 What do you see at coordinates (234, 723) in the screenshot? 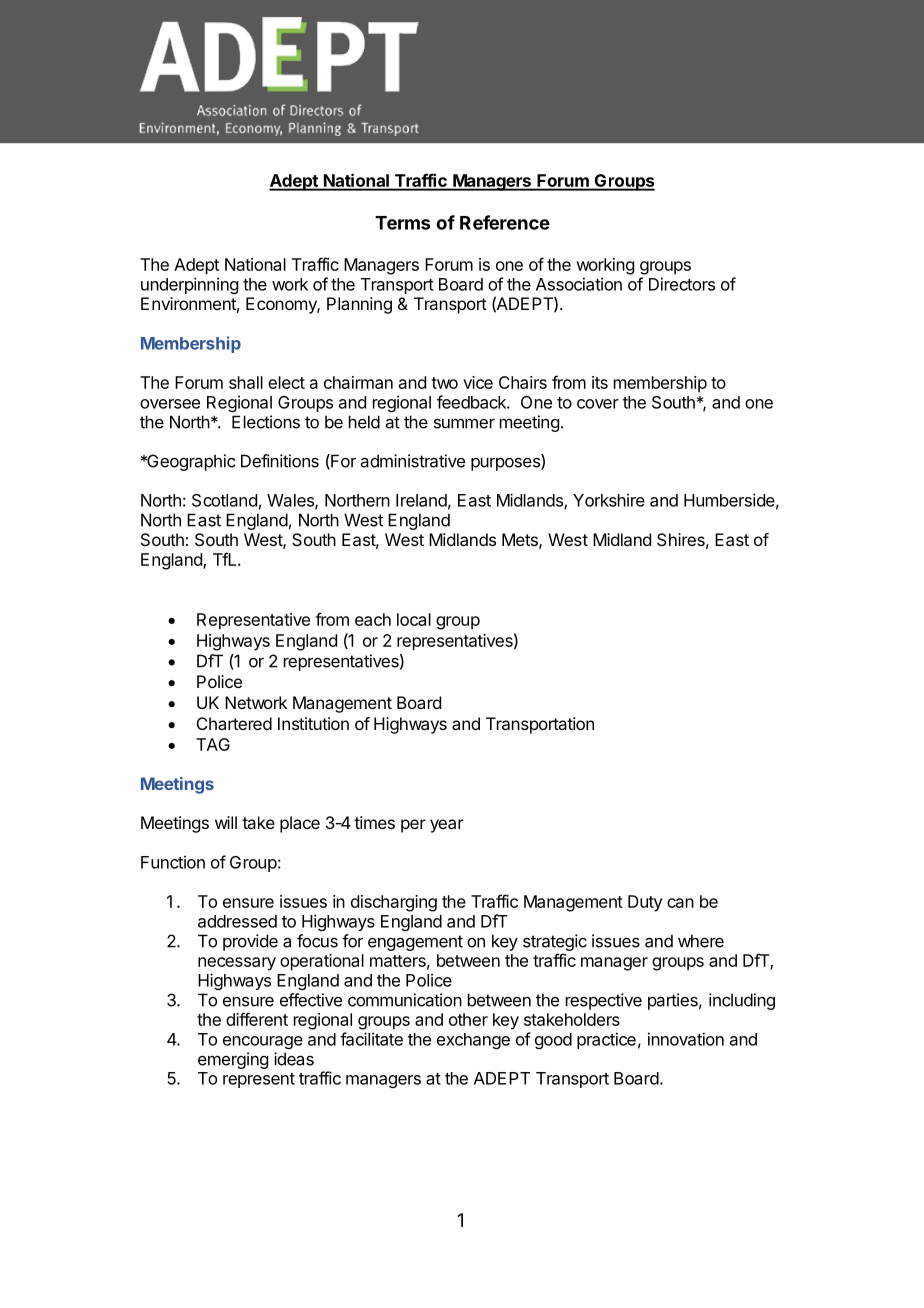
I see `Chartered` at bounding box center [234, 723].
